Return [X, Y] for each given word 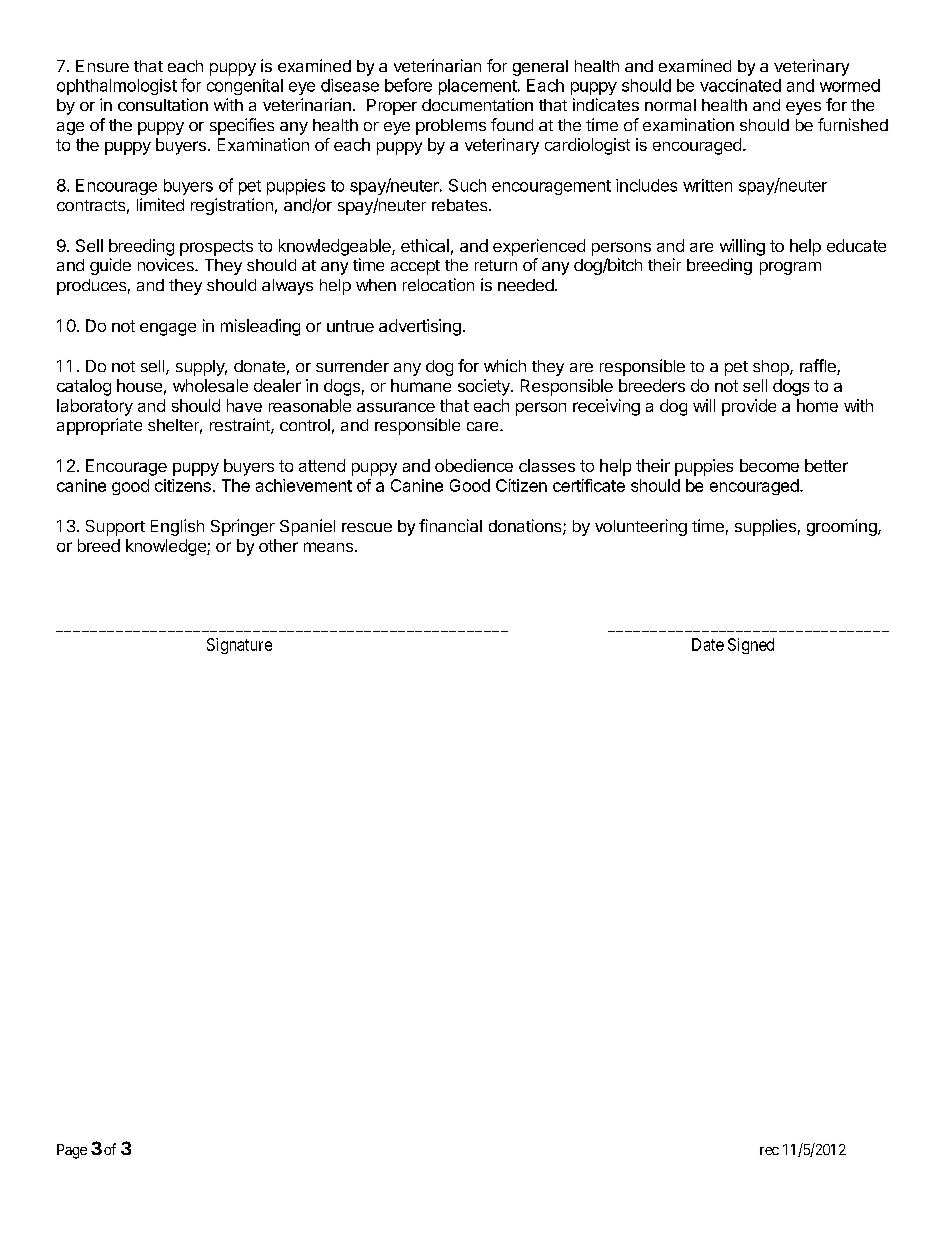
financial [450, 525]
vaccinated [740, 85]
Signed [751, 646]
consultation [163, 104]
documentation [477, 104]
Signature [239, 646]
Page [72, 1151]
